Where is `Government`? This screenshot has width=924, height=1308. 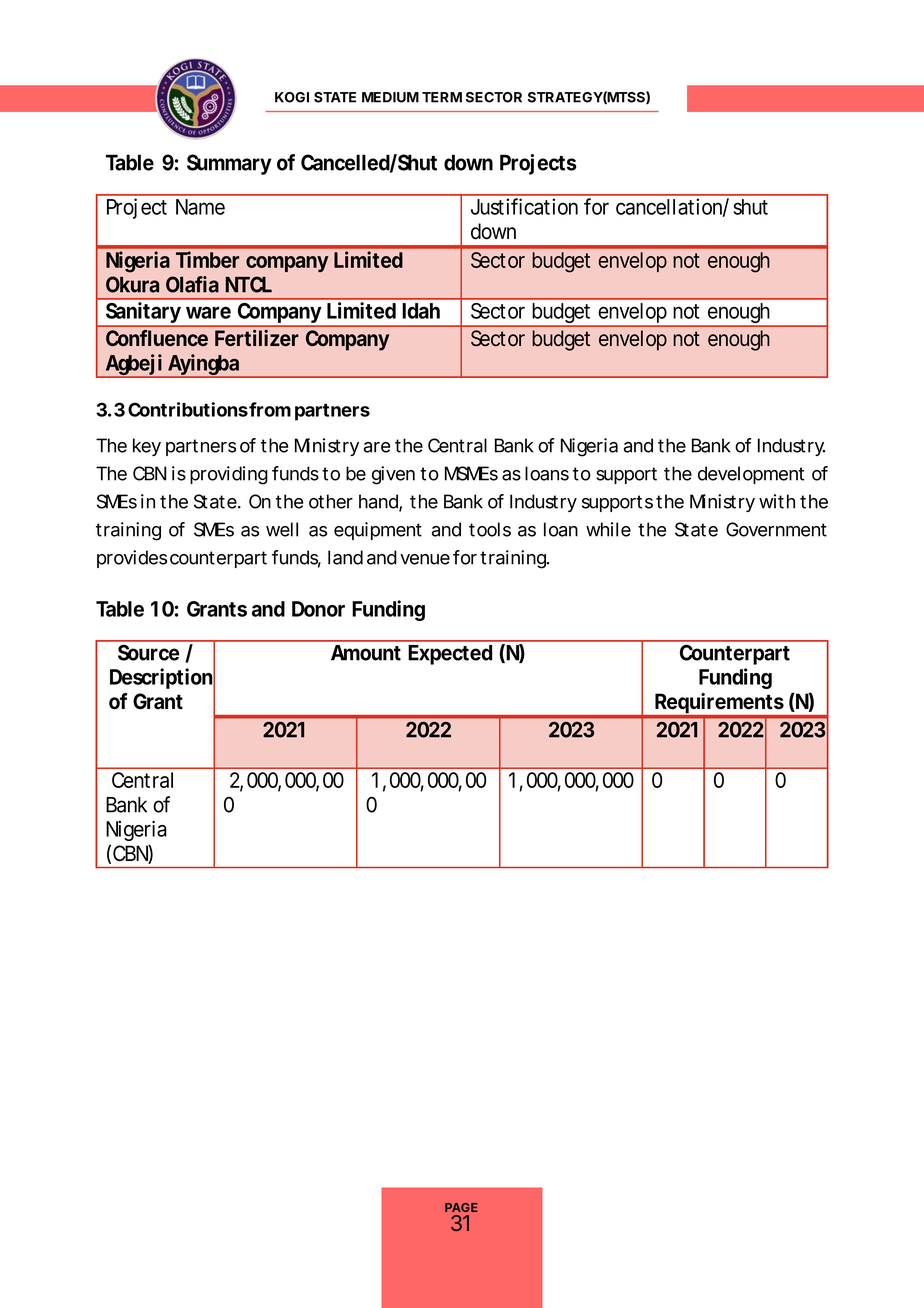
Government is located at coordinates (776, 529).
